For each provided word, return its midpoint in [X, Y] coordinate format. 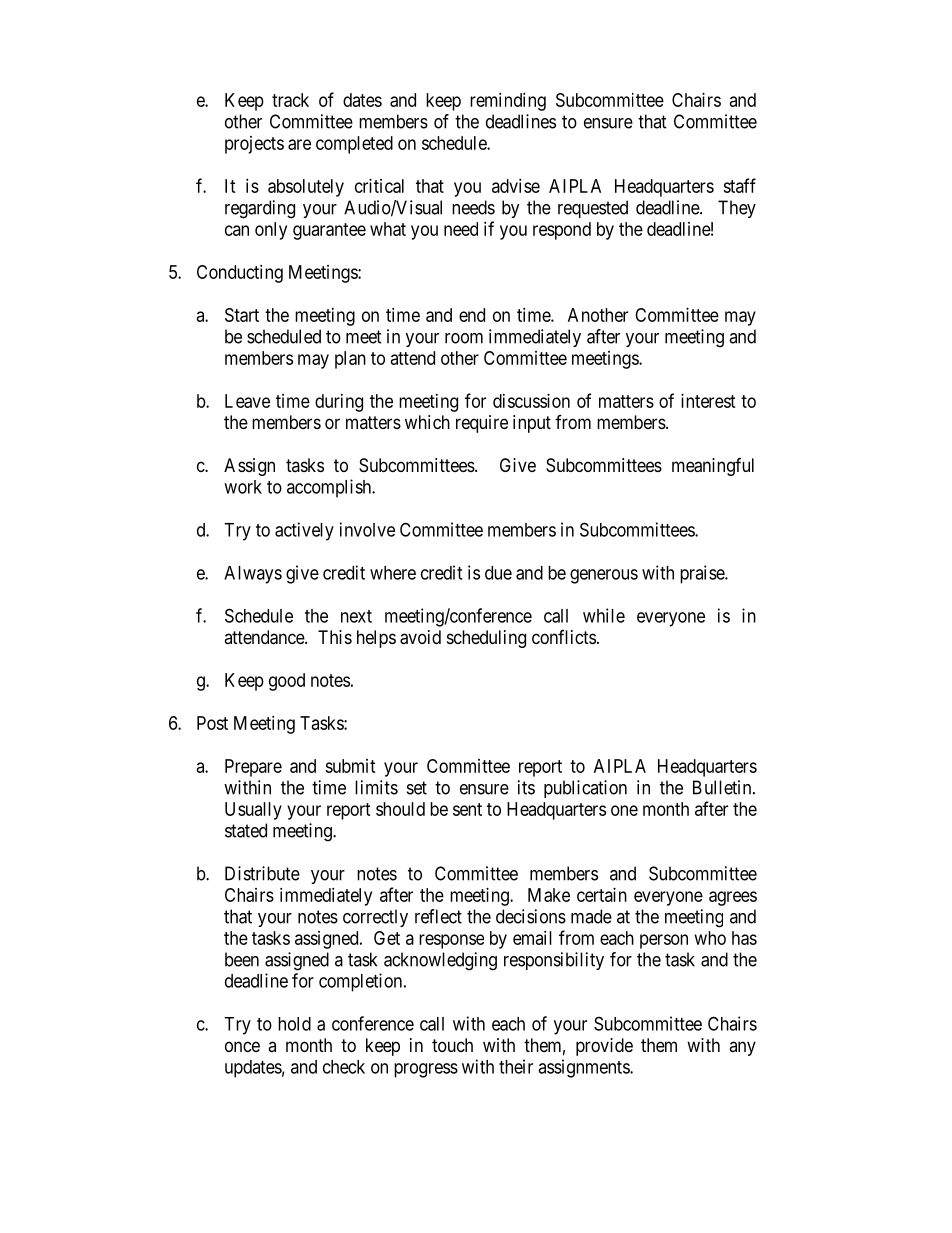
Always [253, 575]
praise [703, 574]
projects [254, 145]
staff [739, 185]
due [498, 573]
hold [294, 1024]
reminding [508, 102]
